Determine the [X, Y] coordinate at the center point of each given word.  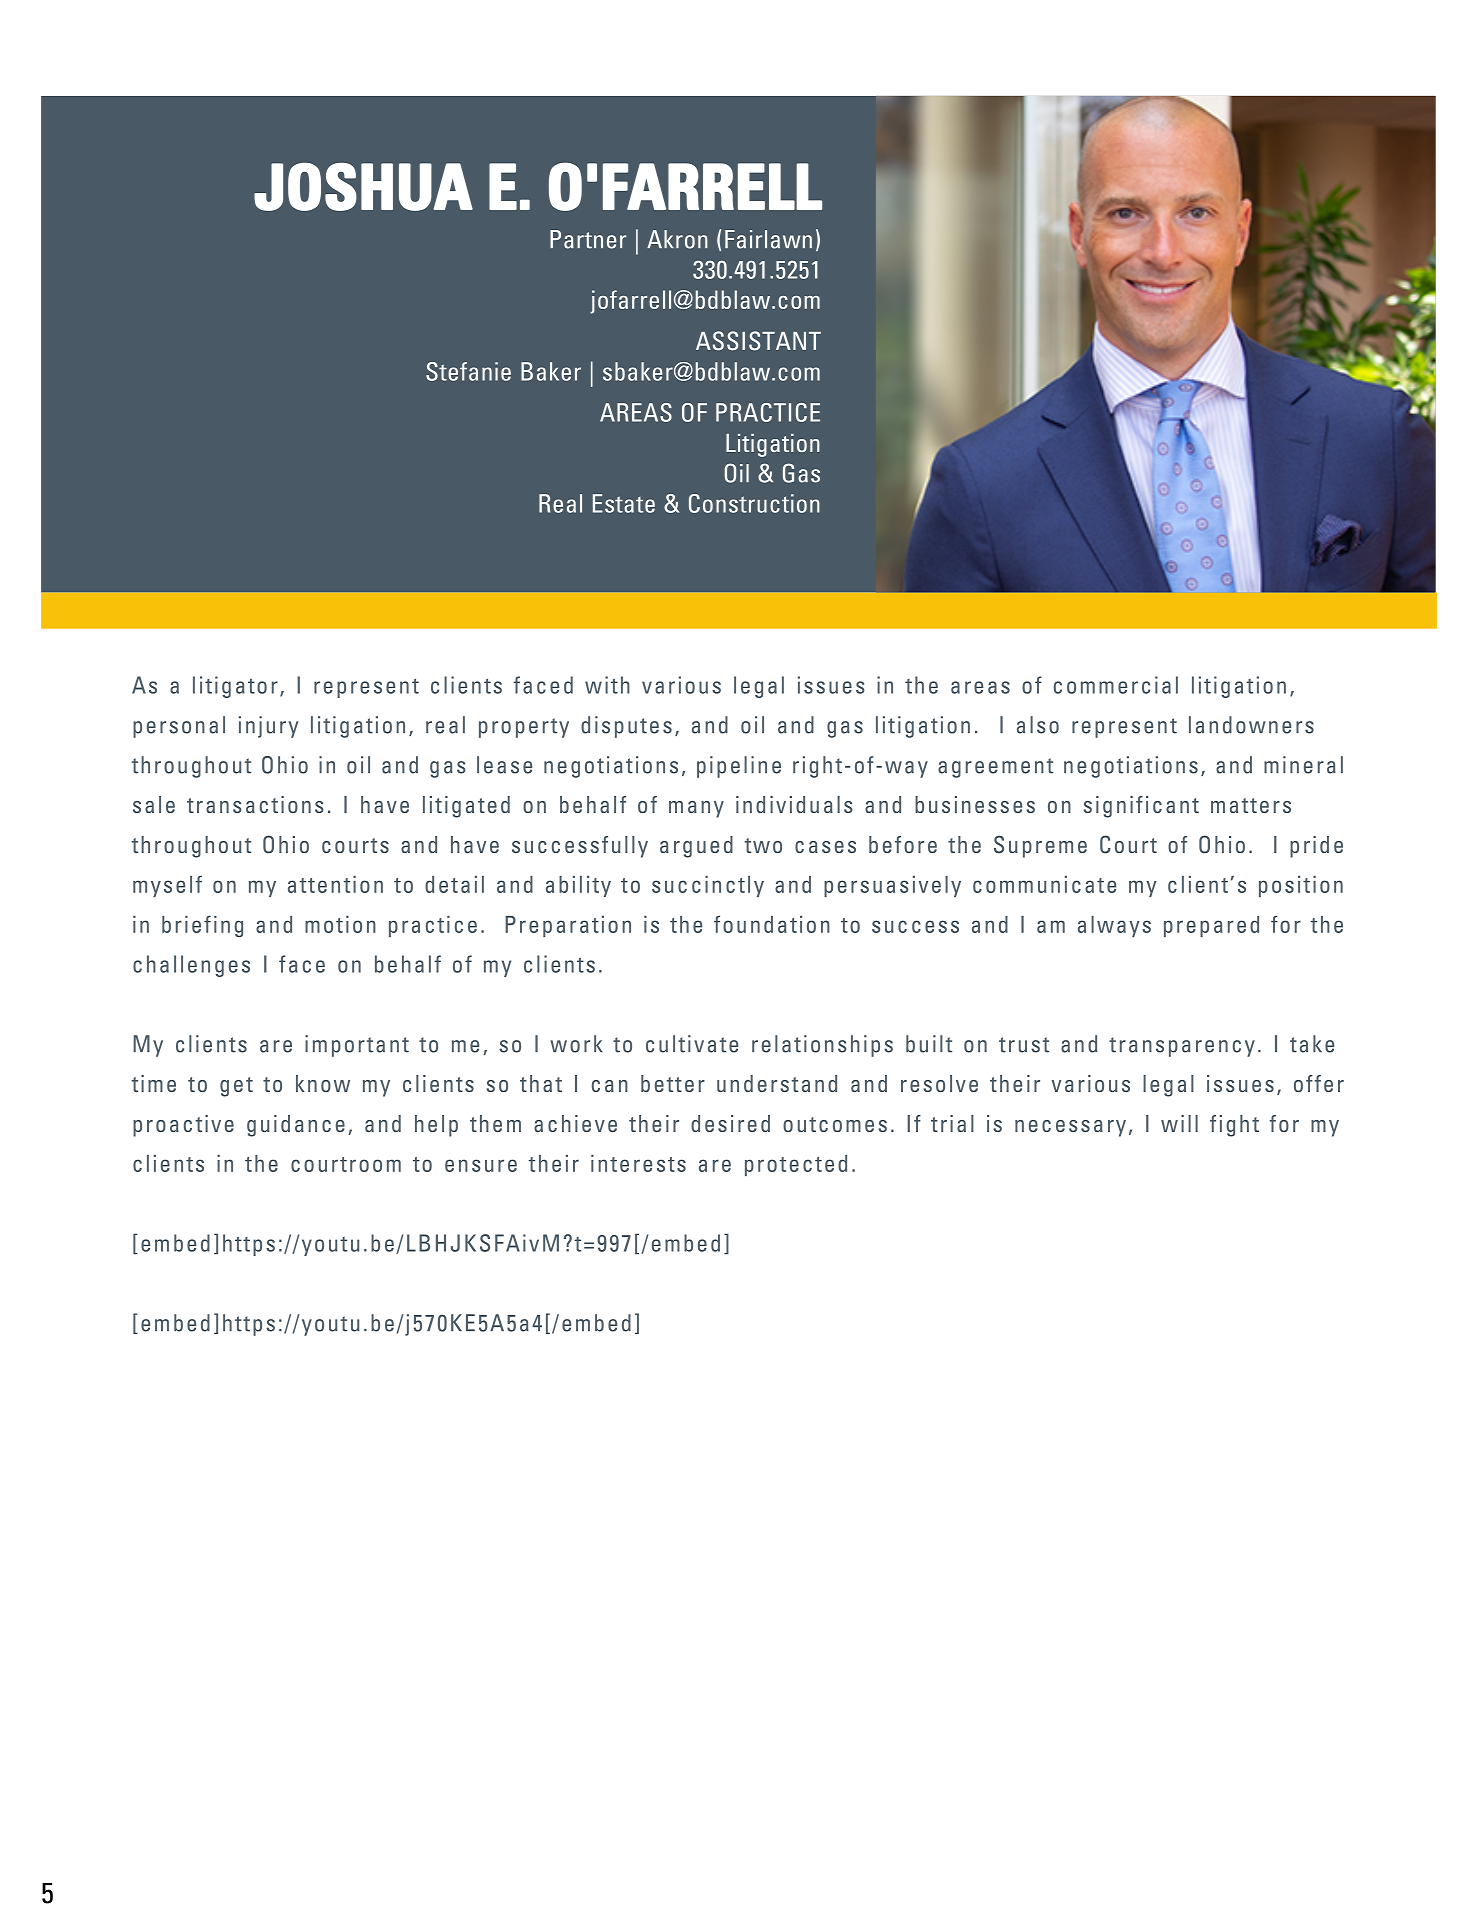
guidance [296, 1126]
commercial [1116, 685]
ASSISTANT [758, 341]
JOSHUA [363, 186]
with [607, 685]
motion [340, 924]
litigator [235, 687]
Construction [754, 503]
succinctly [708, 886]
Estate [624, 503]
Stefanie [468, 371]
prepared [1211, 926]
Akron [677, 239]
